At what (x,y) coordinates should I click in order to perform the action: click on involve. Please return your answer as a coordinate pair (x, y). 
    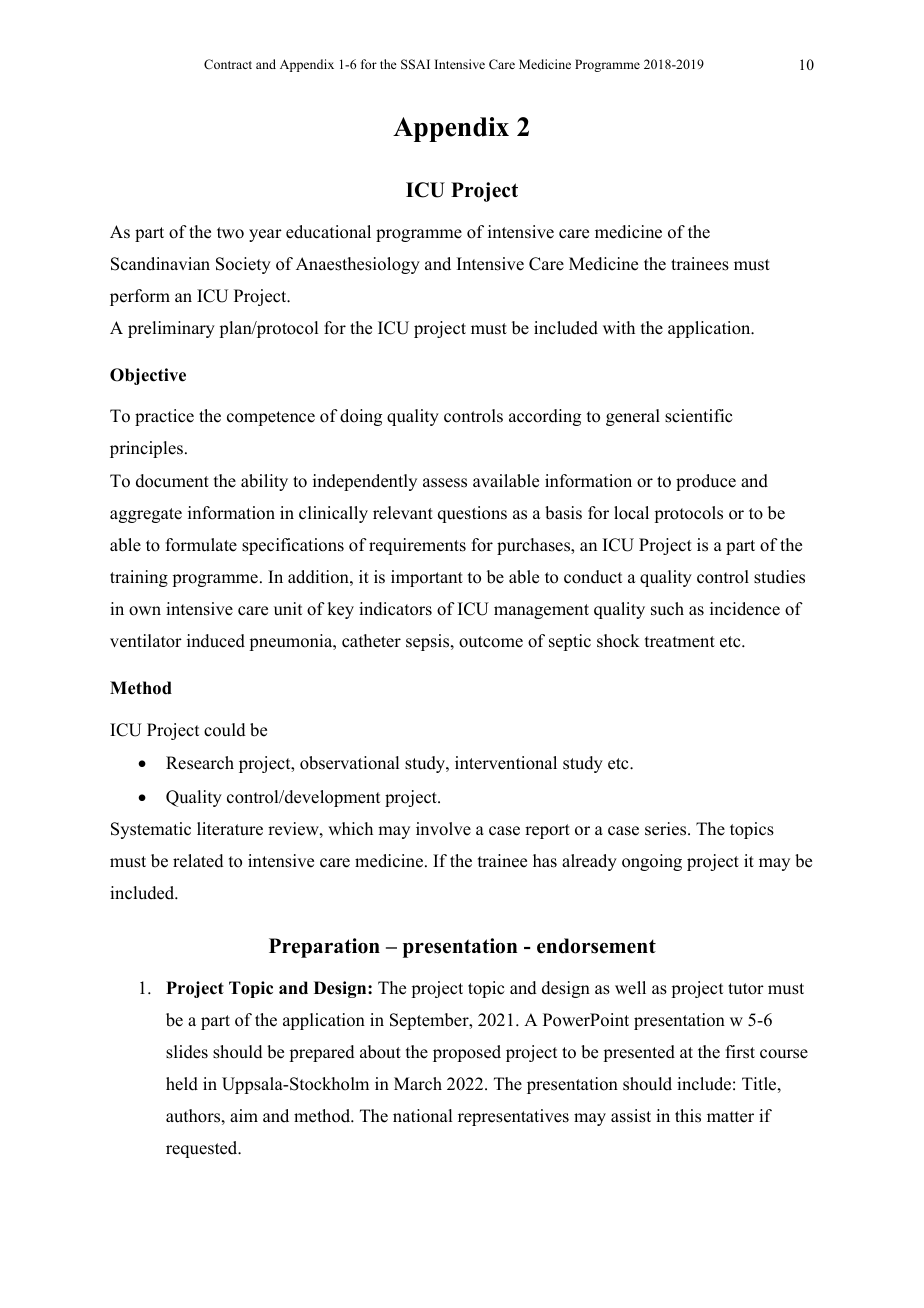
    Looking at the image, I should click on (443, 829).
